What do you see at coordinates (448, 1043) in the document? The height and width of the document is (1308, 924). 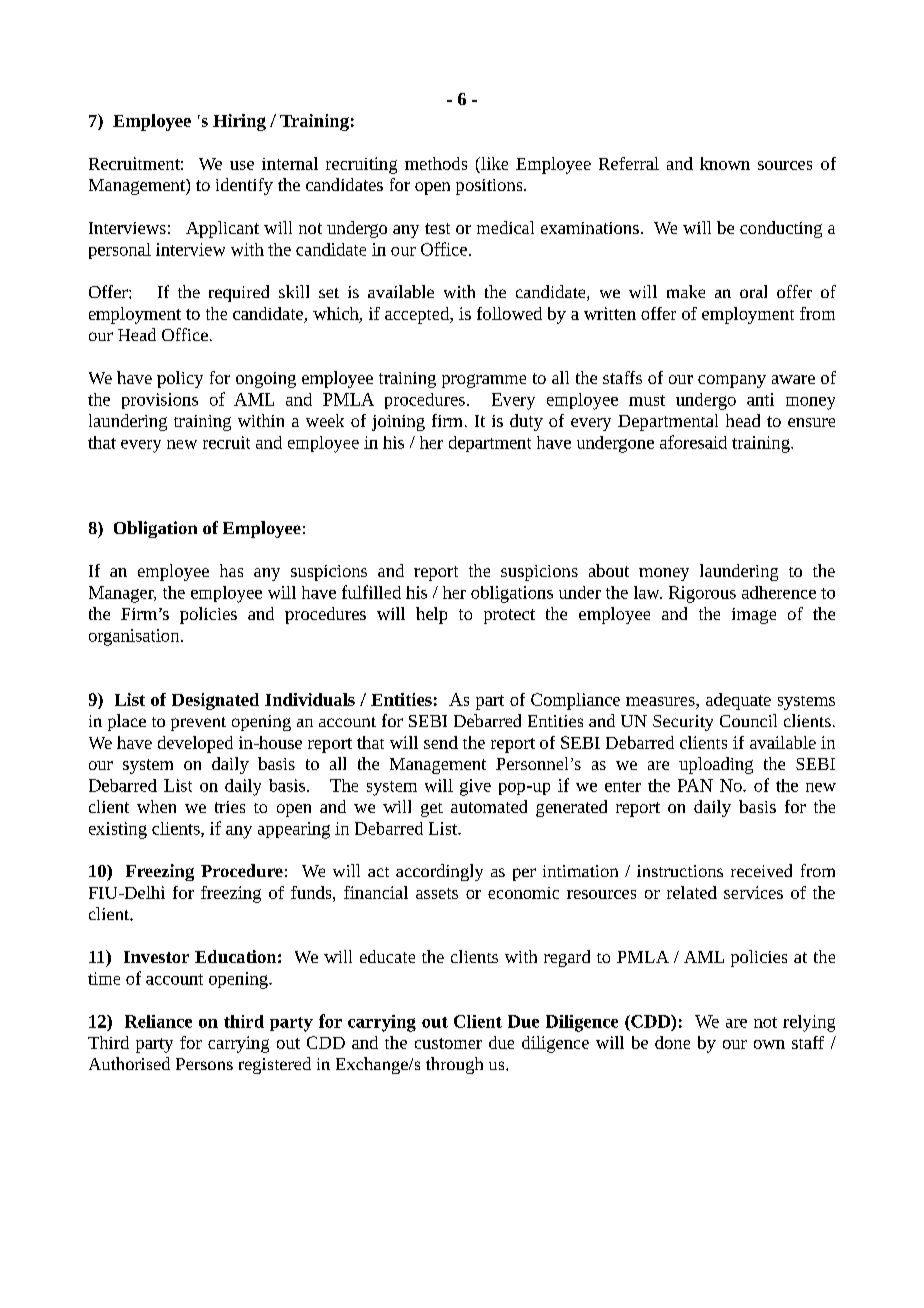 I see `customer` at bounding box center [448, 1043].
